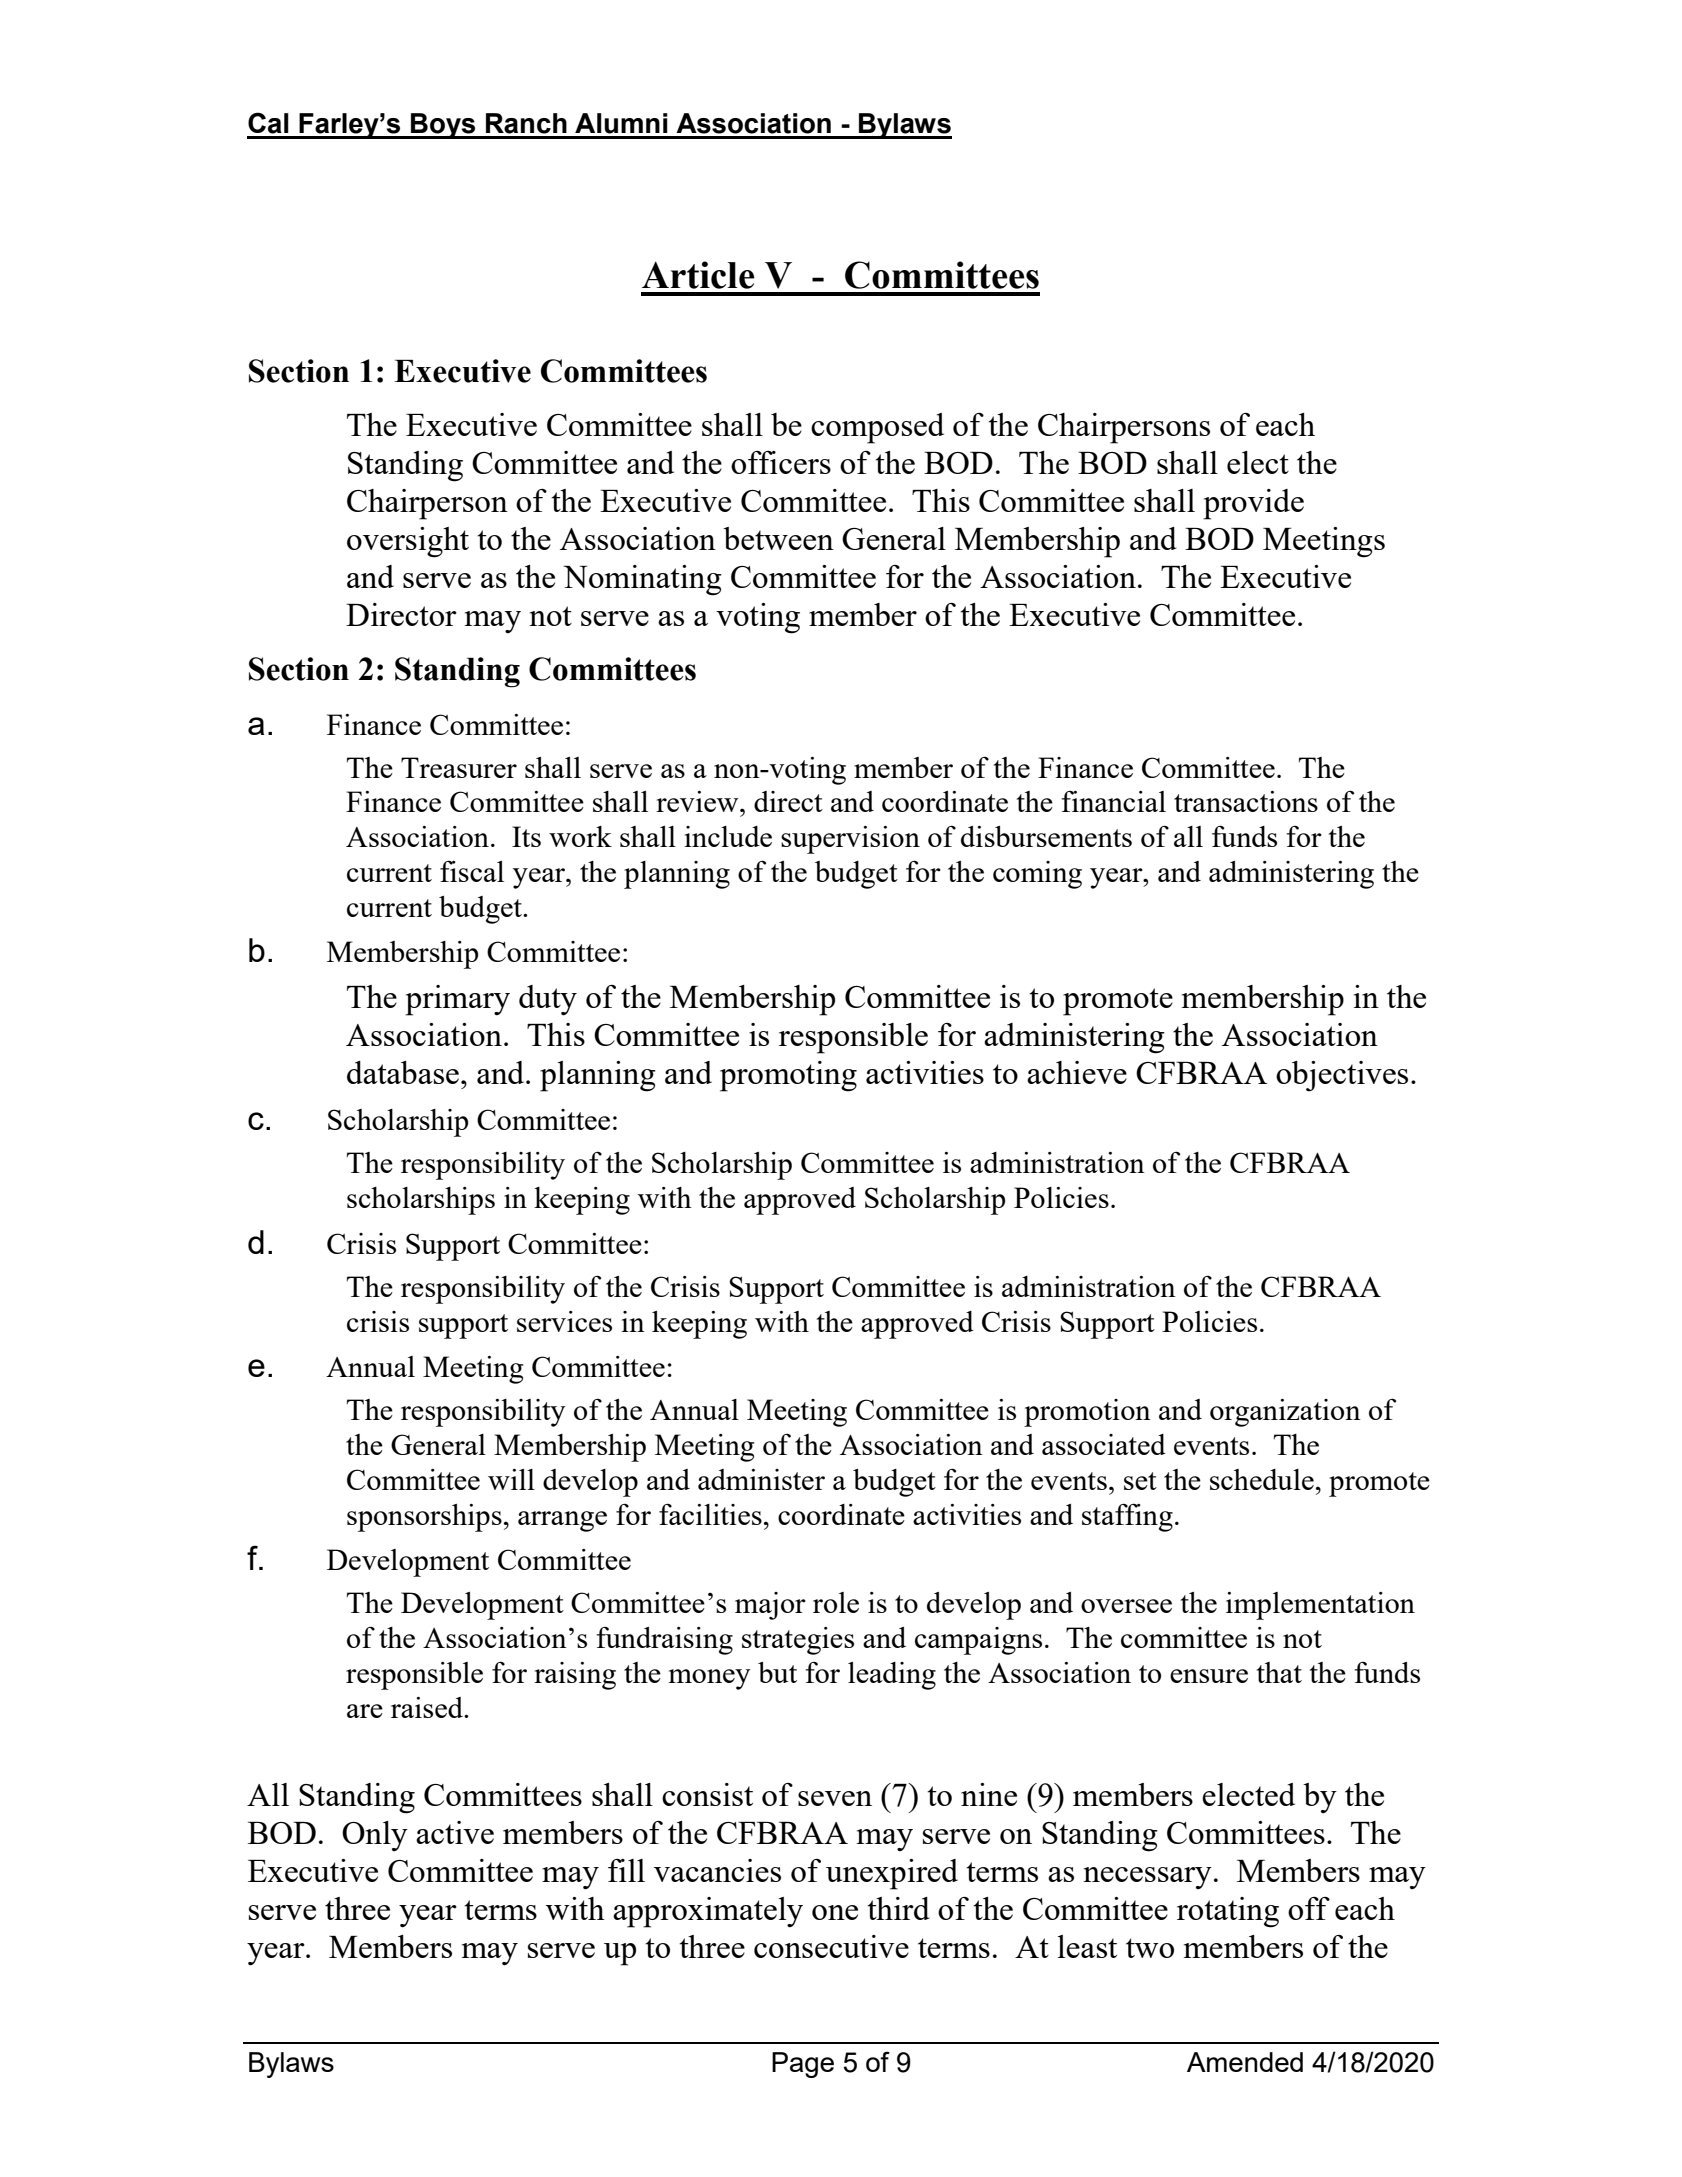 This screenshot has width=1682, height=2177. I want to click on objectives, so click(1342, 1076).
